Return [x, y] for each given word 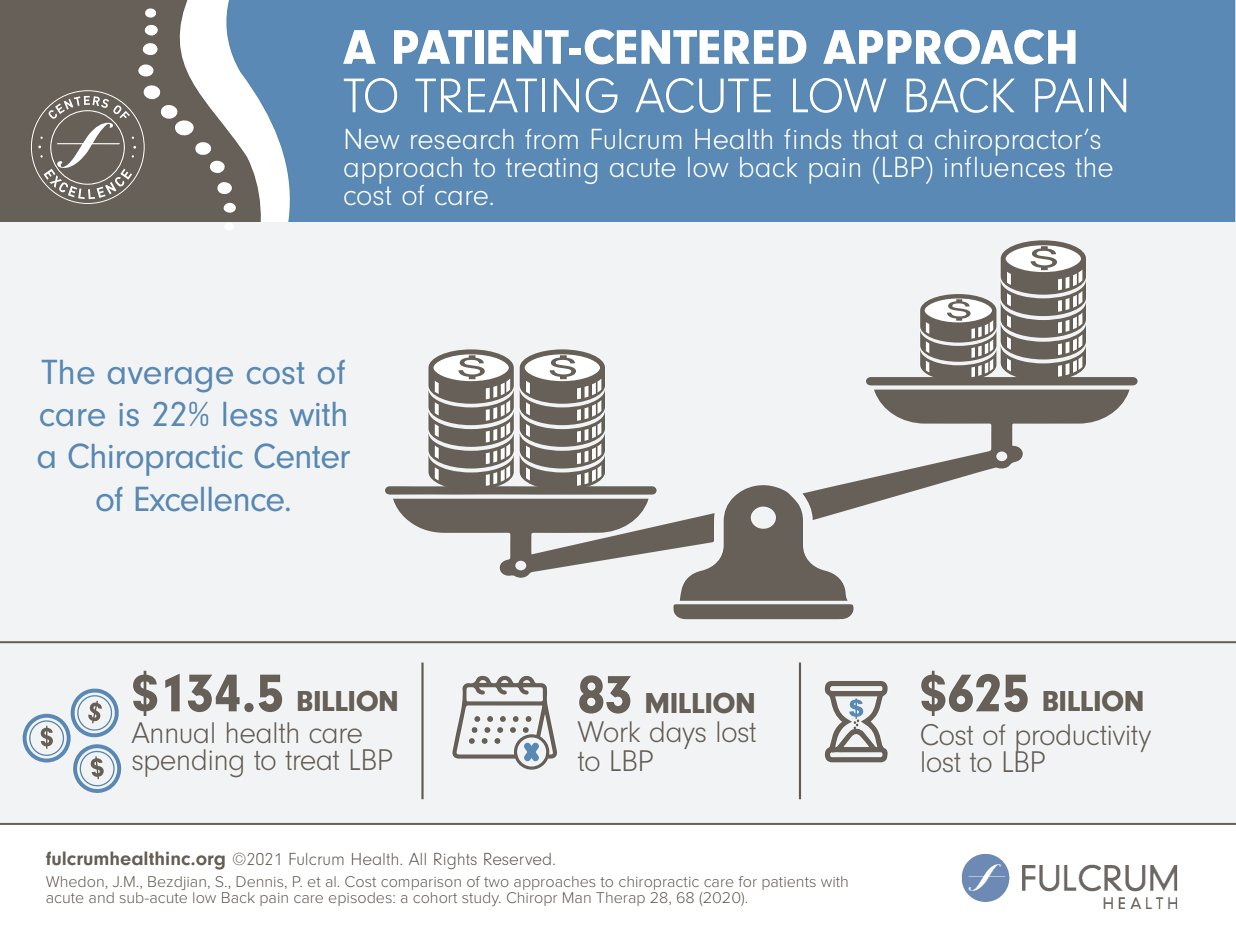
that [875, 139]
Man [577, 897]
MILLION [700, 703]
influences [1005, 165]
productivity [1083, 739]
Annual [172, 732]
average [170, 380]
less [250, 414]
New [372, 139]
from [551, 139]
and [101, 897]
